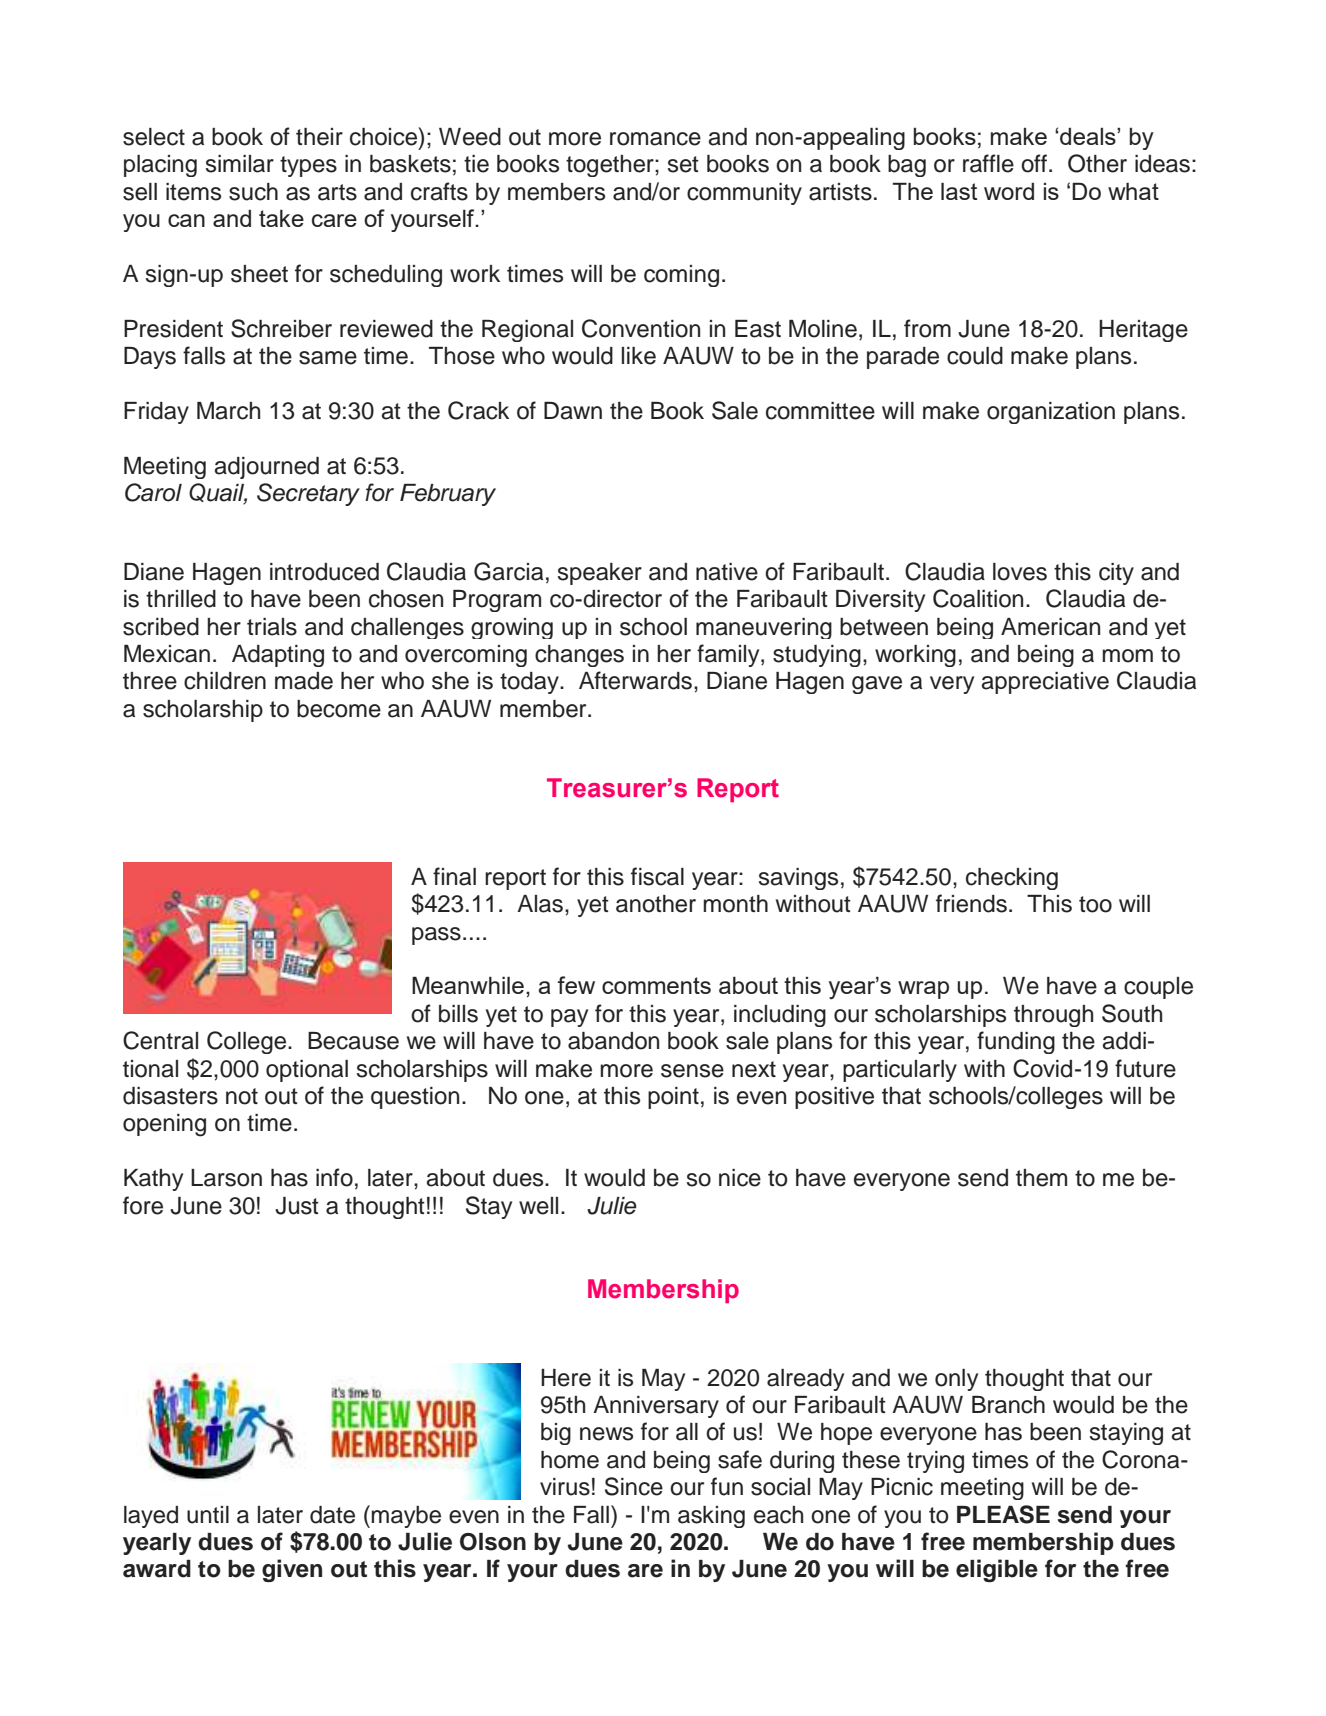 This screenshot has height=1716, width=1326. What do you see at coordinates (1035, 163) in the screenshot?
I see `off` at bounding box center [1035, 163].
